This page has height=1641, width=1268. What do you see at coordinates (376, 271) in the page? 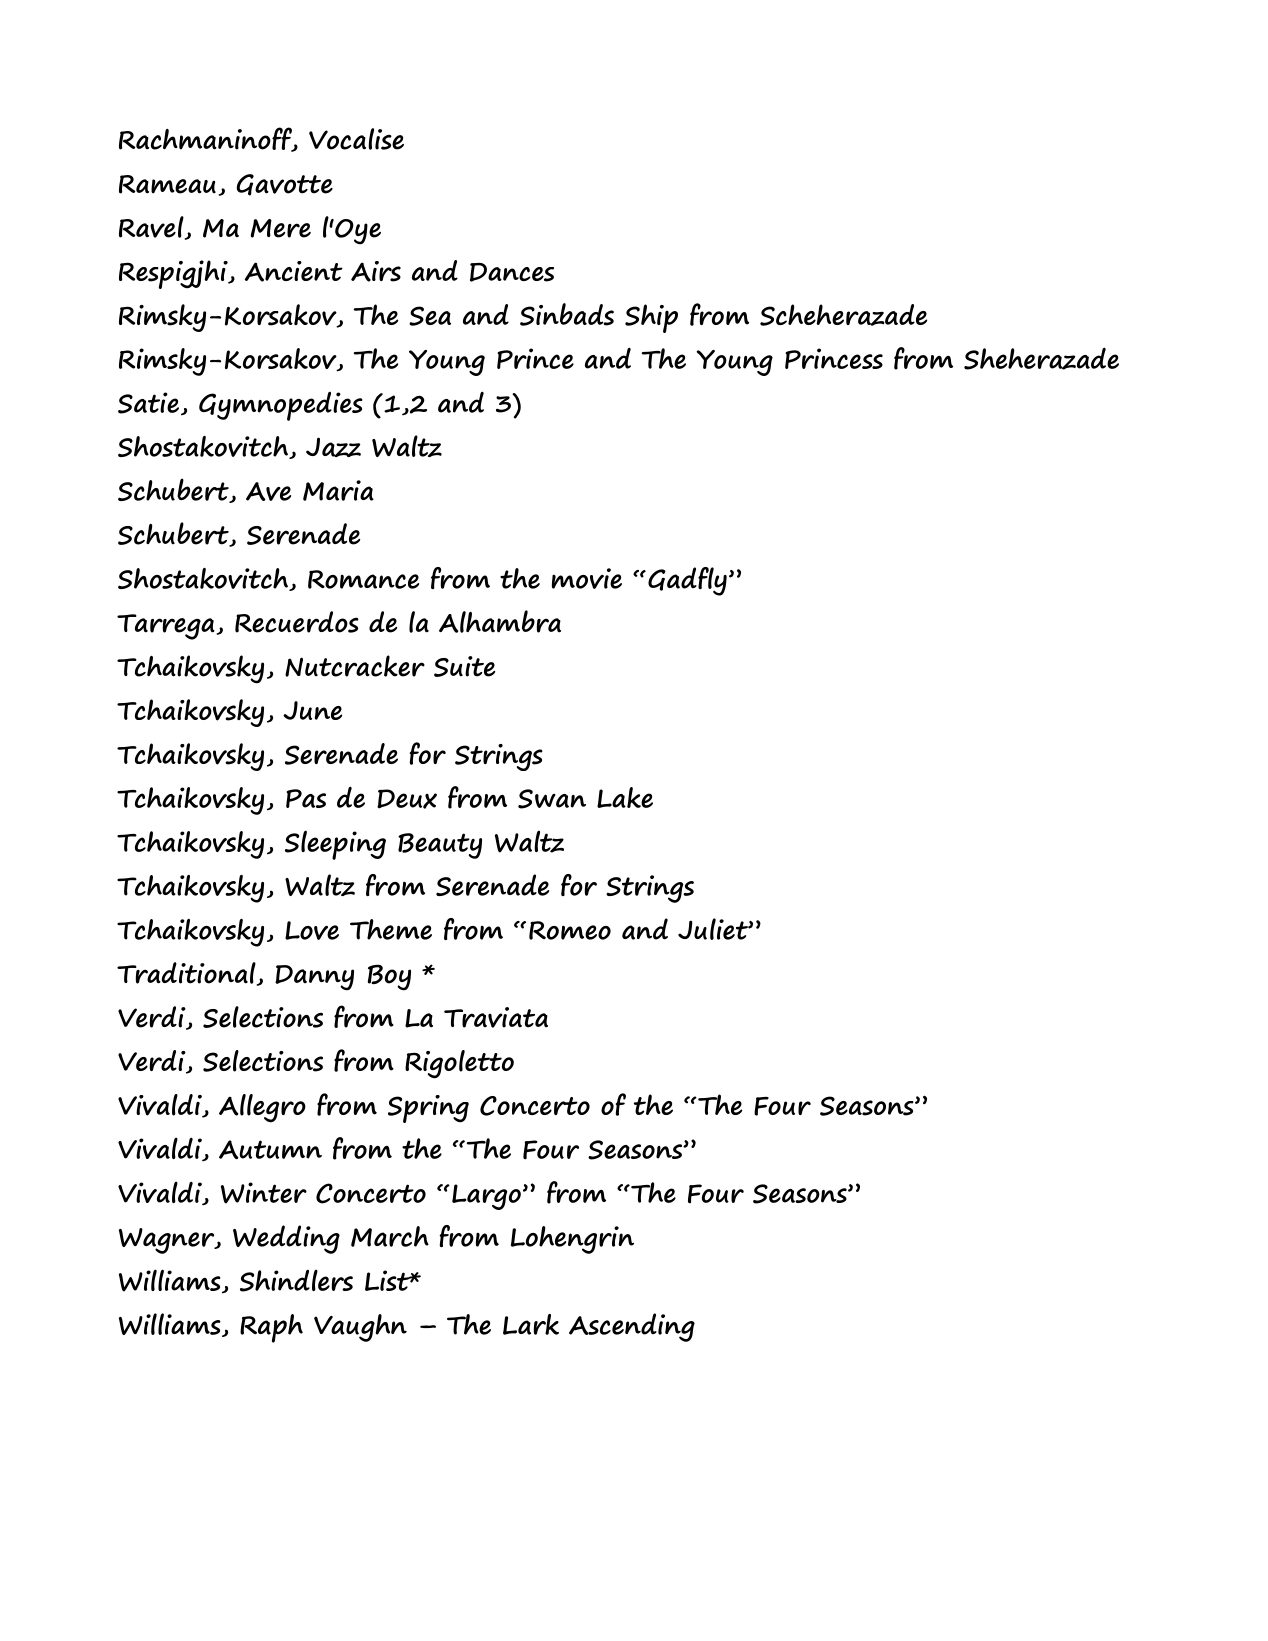
I see `Airs` at bounding box center [376, 271].
